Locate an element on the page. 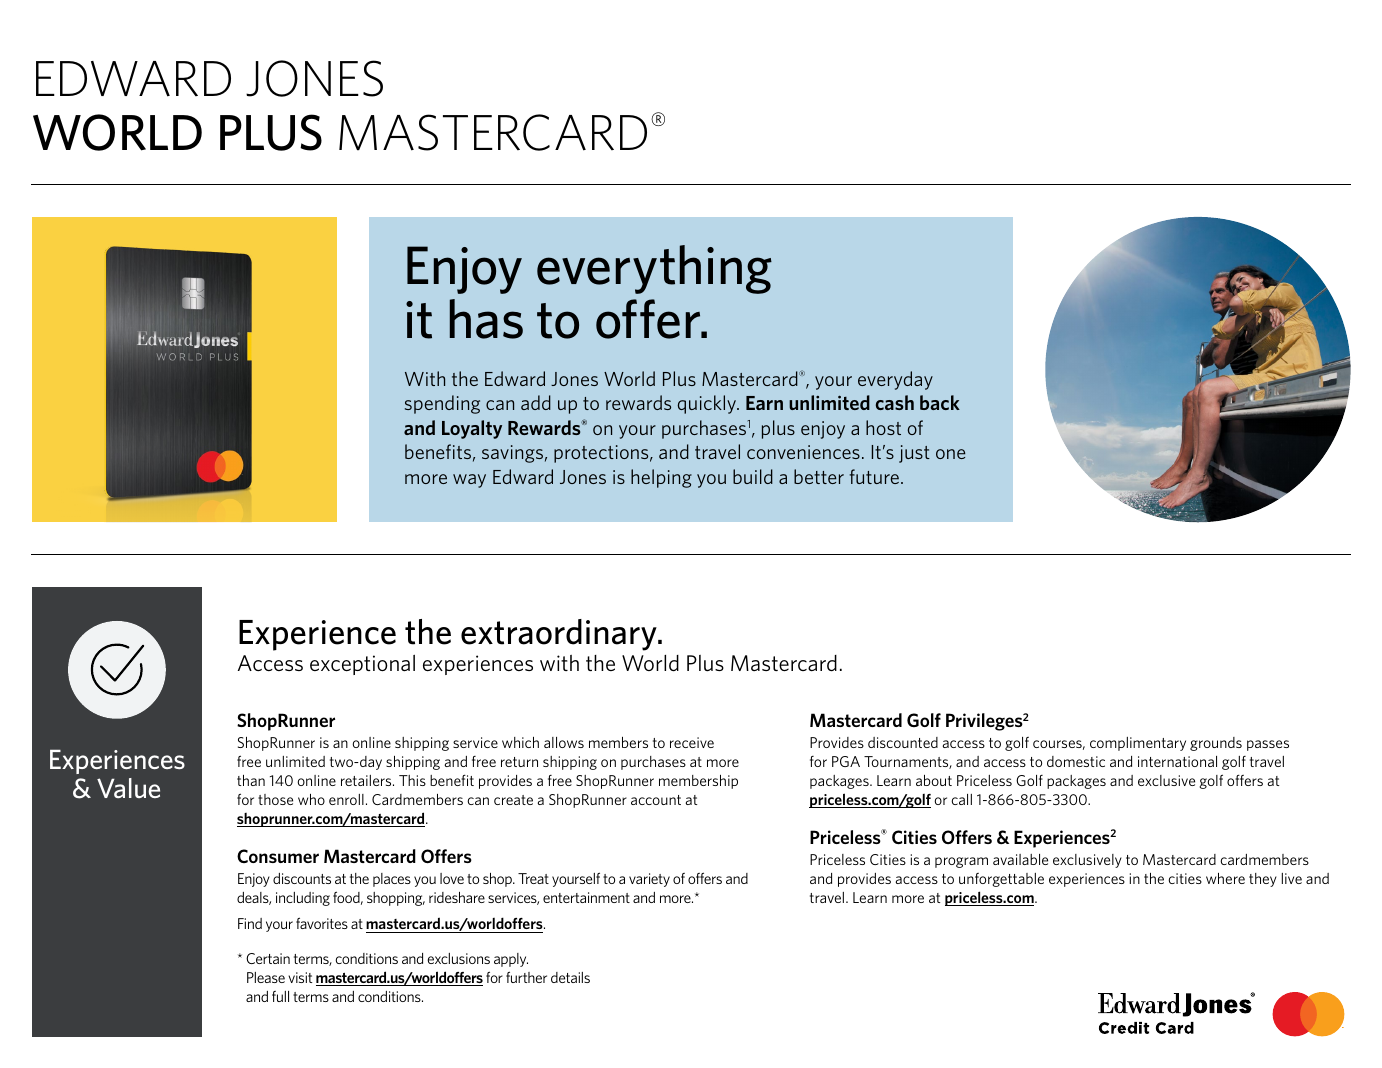 The height and width of the document is (1068, 1382). everything is located at coordinates (654, 269).
